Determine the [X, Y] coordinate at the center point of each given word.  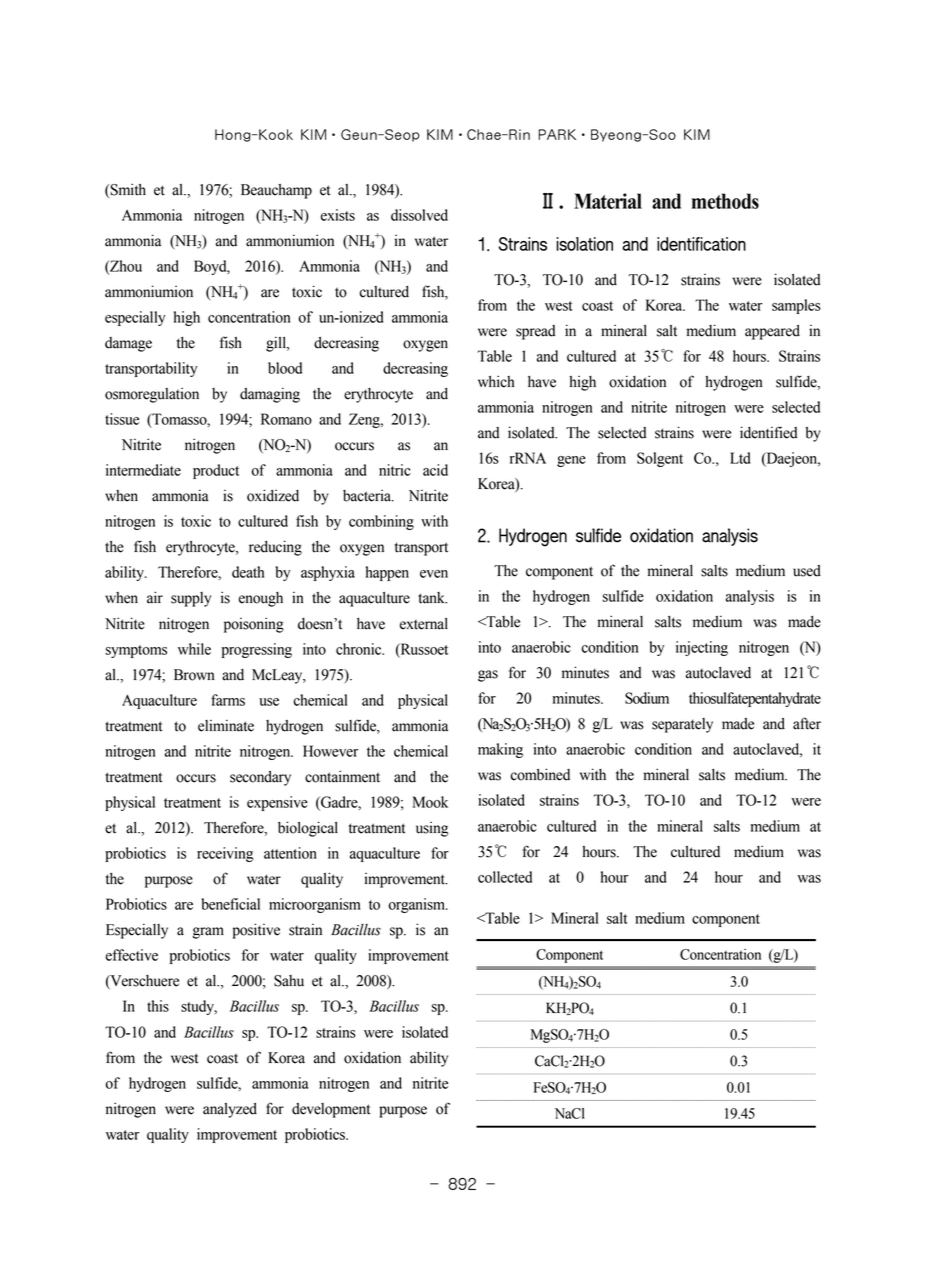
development [331, 1110]
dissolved [419, 215]
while [194, 649]
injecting [702, 648]
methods [725, 201]
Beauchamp [276, 191]
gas [488, 676]
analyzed [230, 1110]
